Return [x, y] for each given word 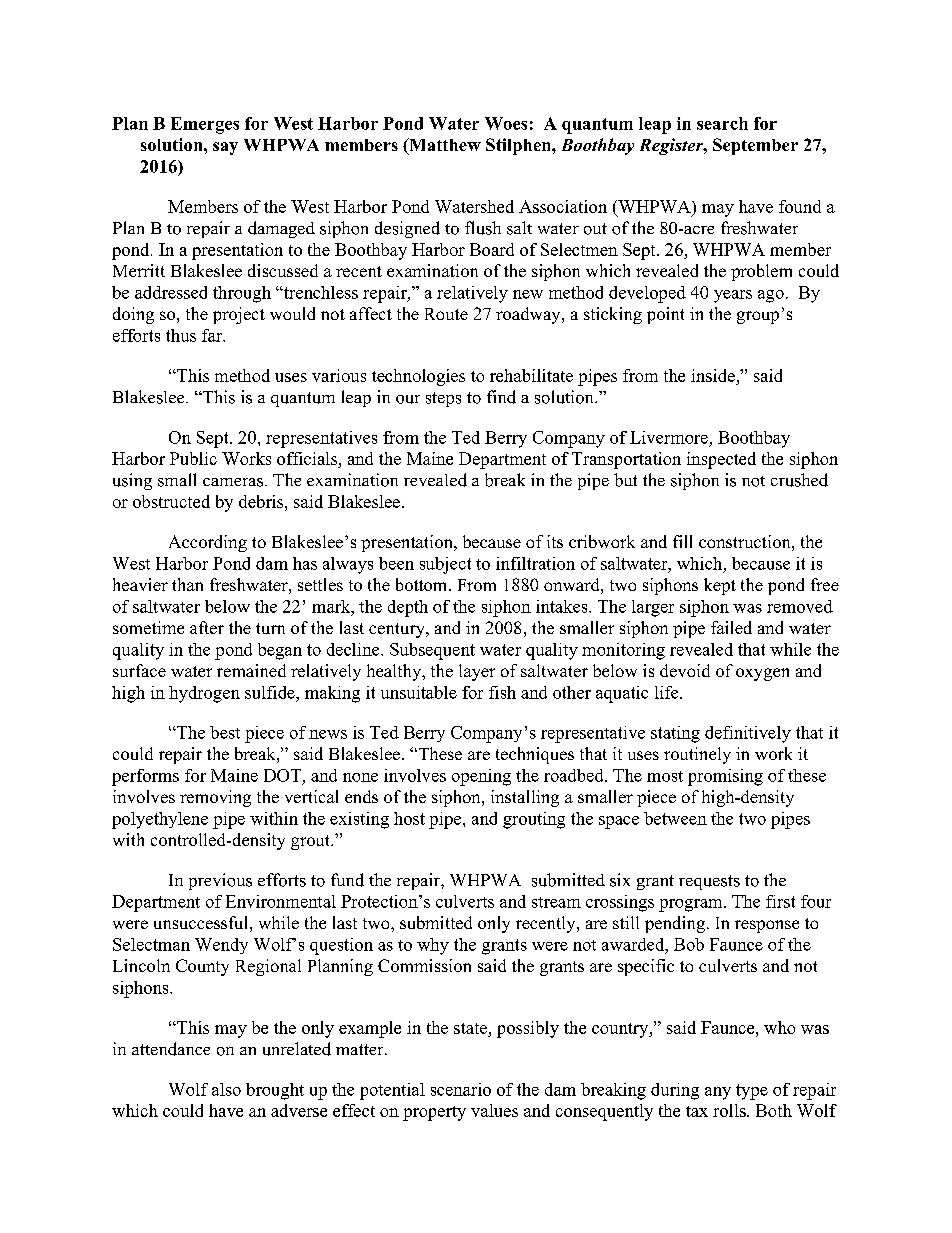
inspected [721, 460]
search [722, 123]
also [226, 1089]
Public [193, 458]
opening [481, 777]
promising [725, 777]
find [501, 397]
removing [215, 798]
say [225, 148]
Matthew [444, 146]
